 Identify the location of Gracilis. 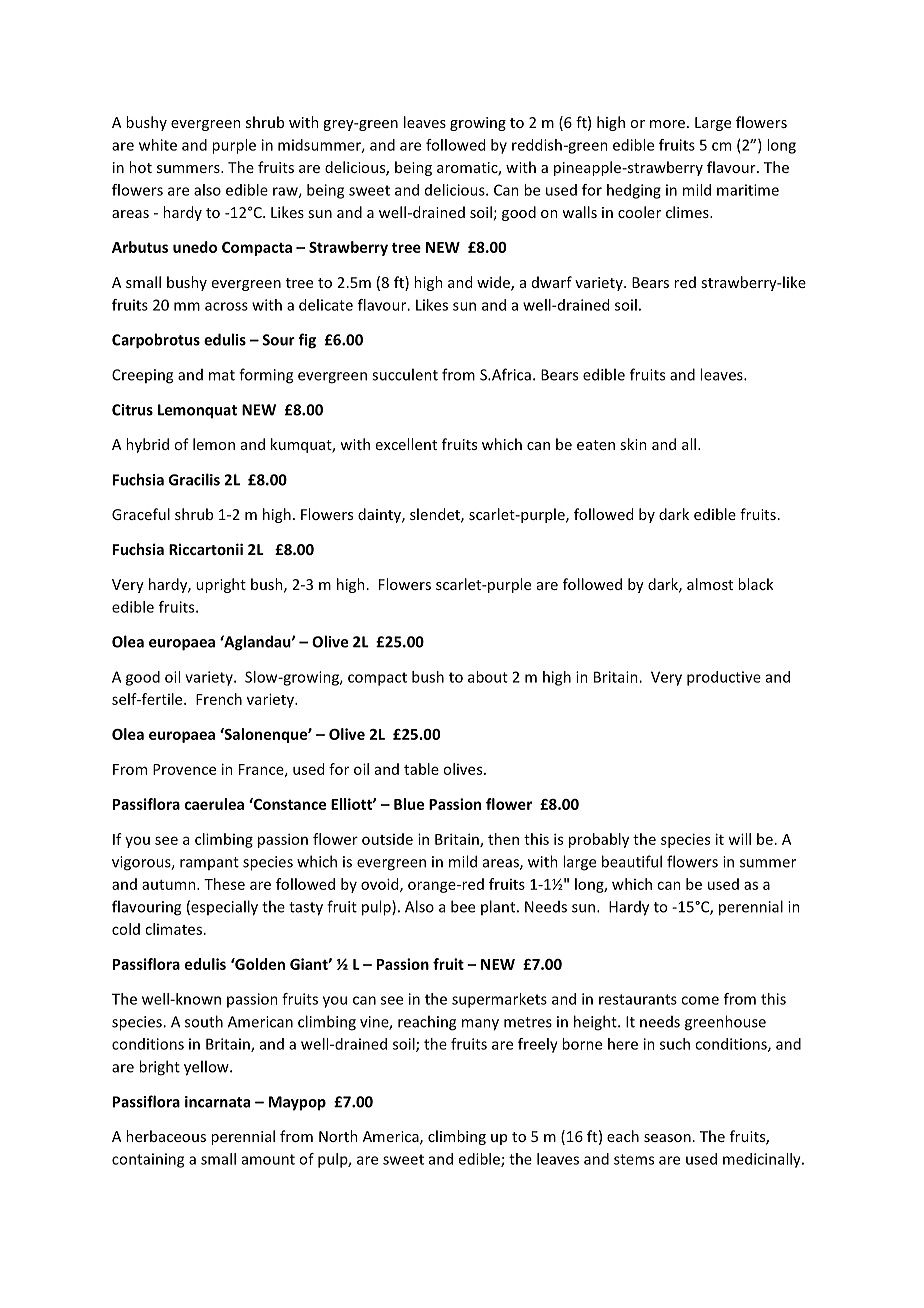
(194, 479).
